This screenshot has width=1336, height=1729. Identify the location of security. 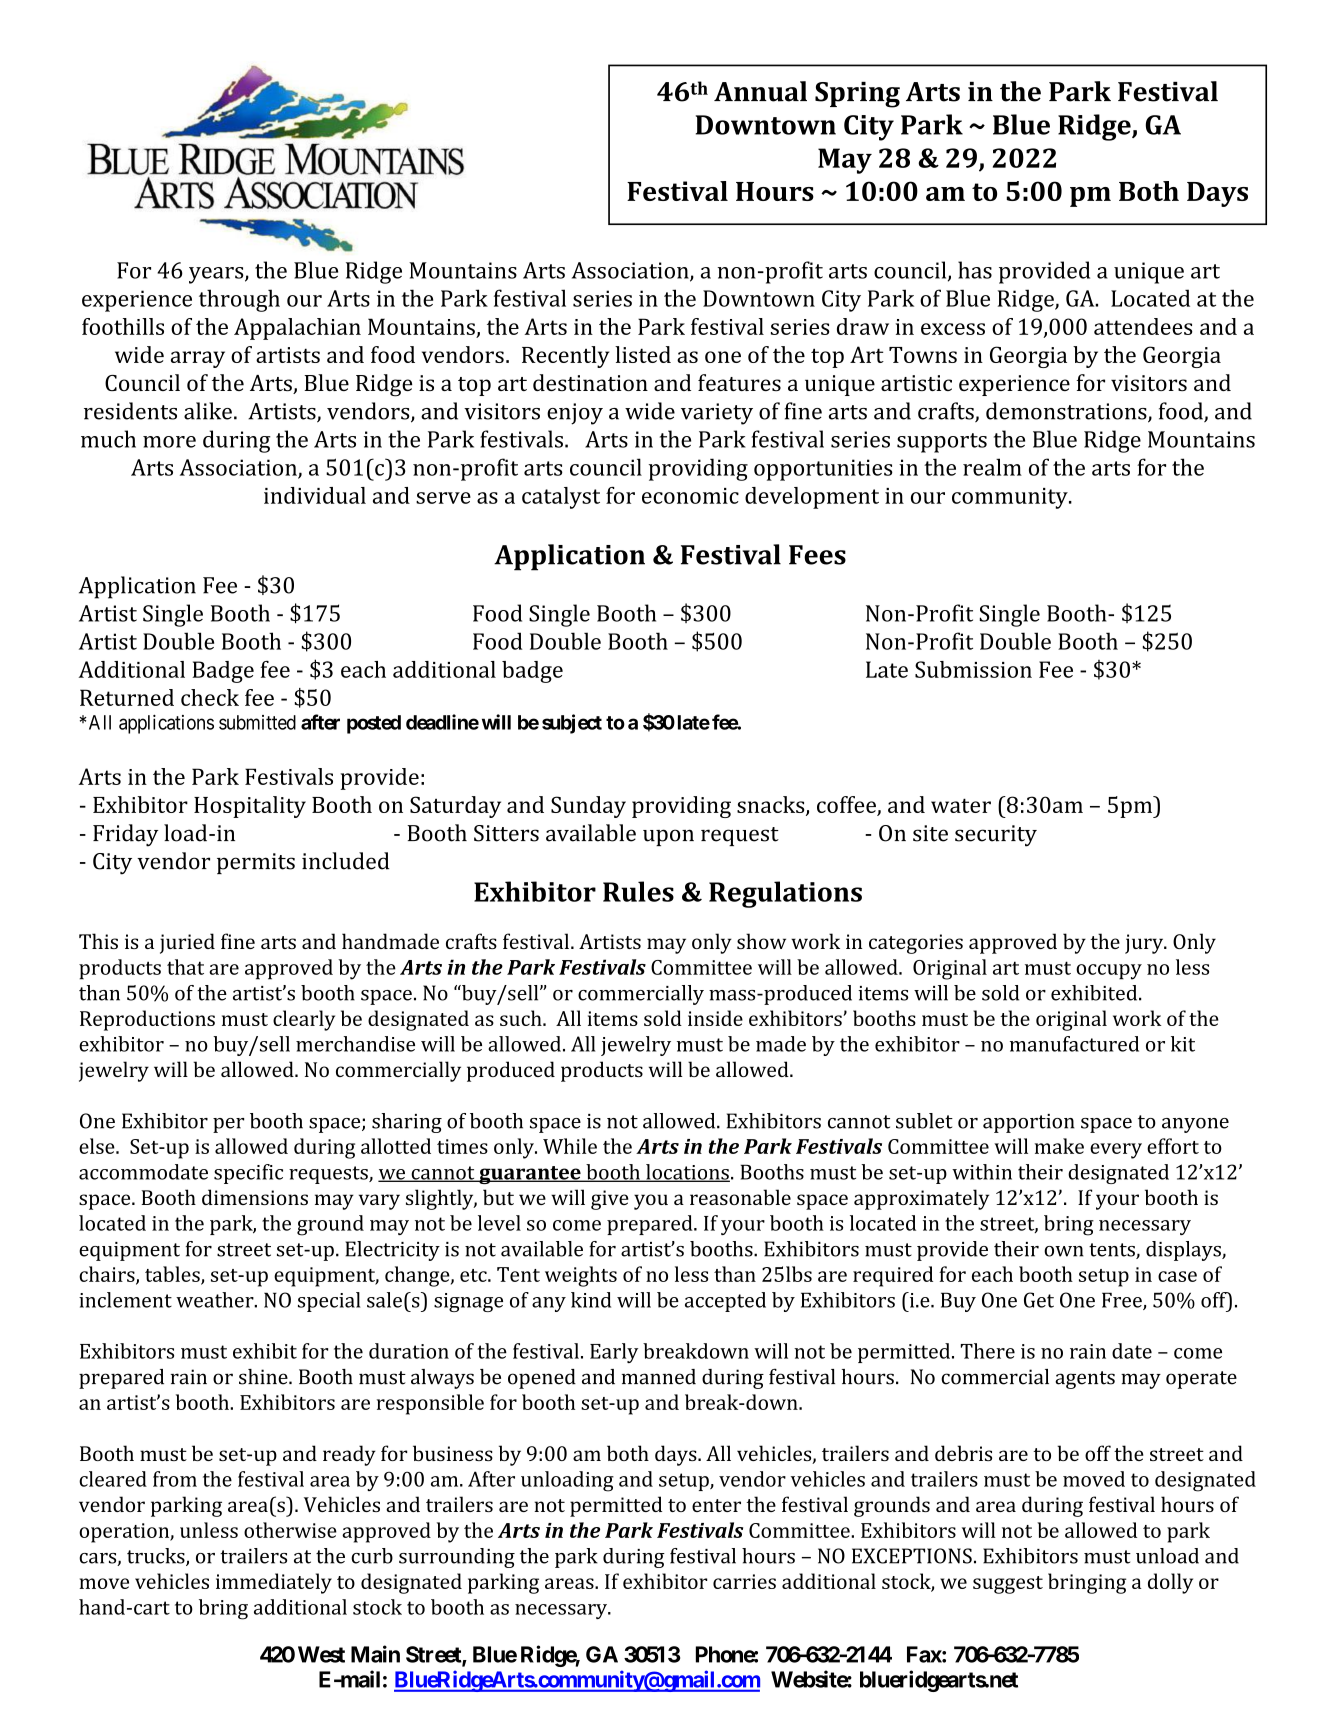
(996, 836).
